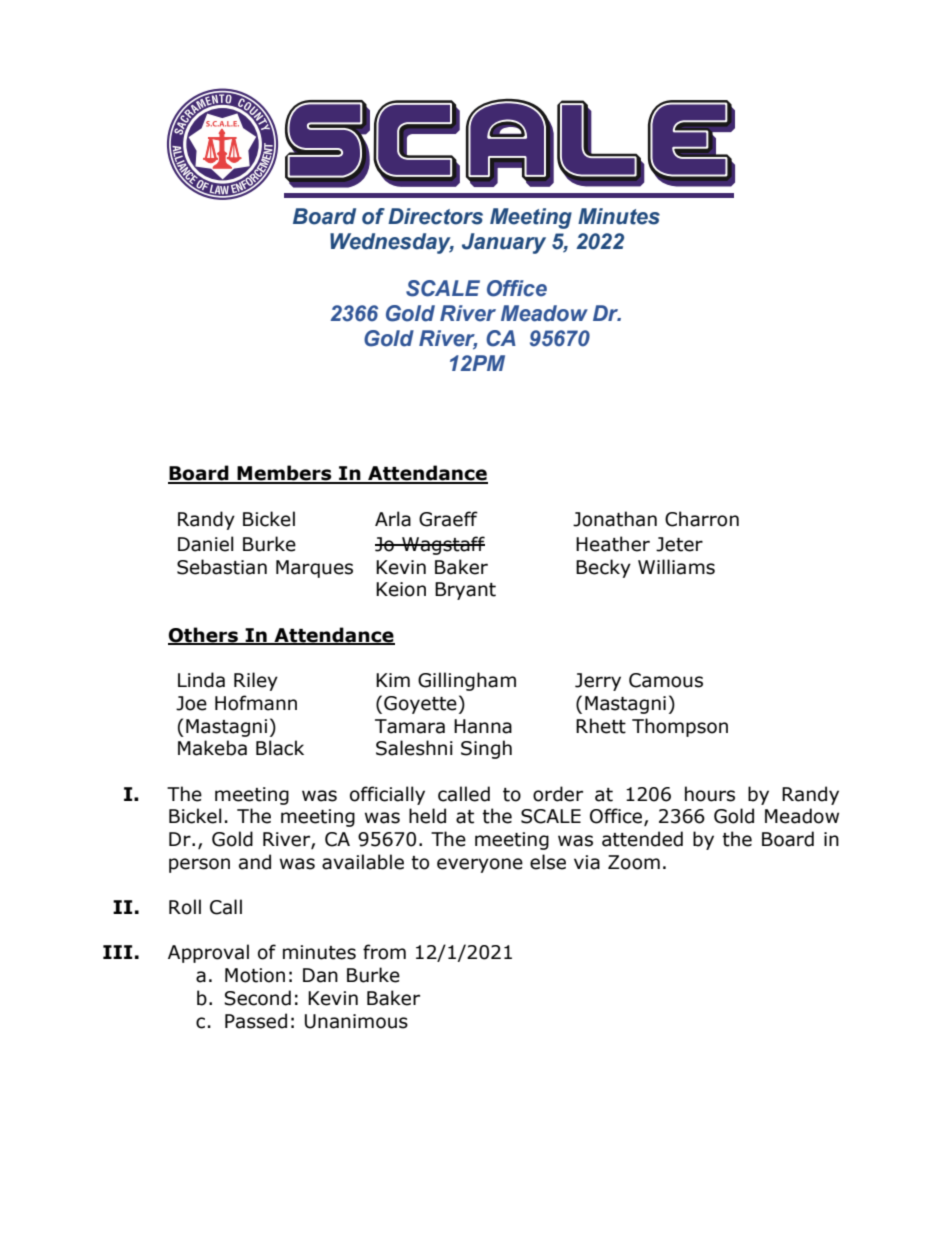  I want to click on January, so click(504, 243).
